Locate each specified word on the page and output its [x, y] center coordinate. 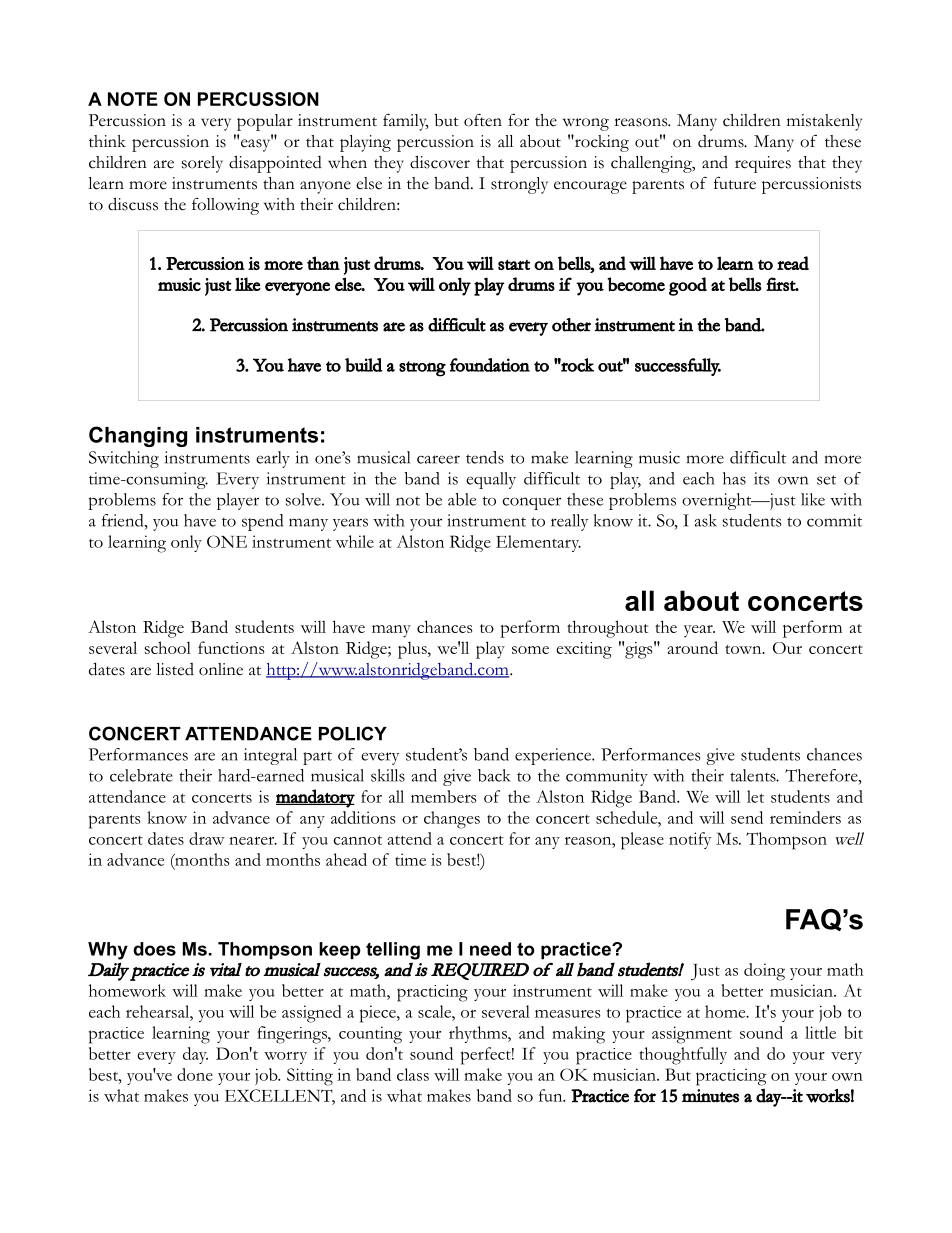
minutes [710, 1096]
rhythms [479, 1034]
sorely [202, 164]
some [530, 650]
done [195, 1074]
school [168, 647]
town [744, 649]
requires [763, 164]
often [483, 120]
